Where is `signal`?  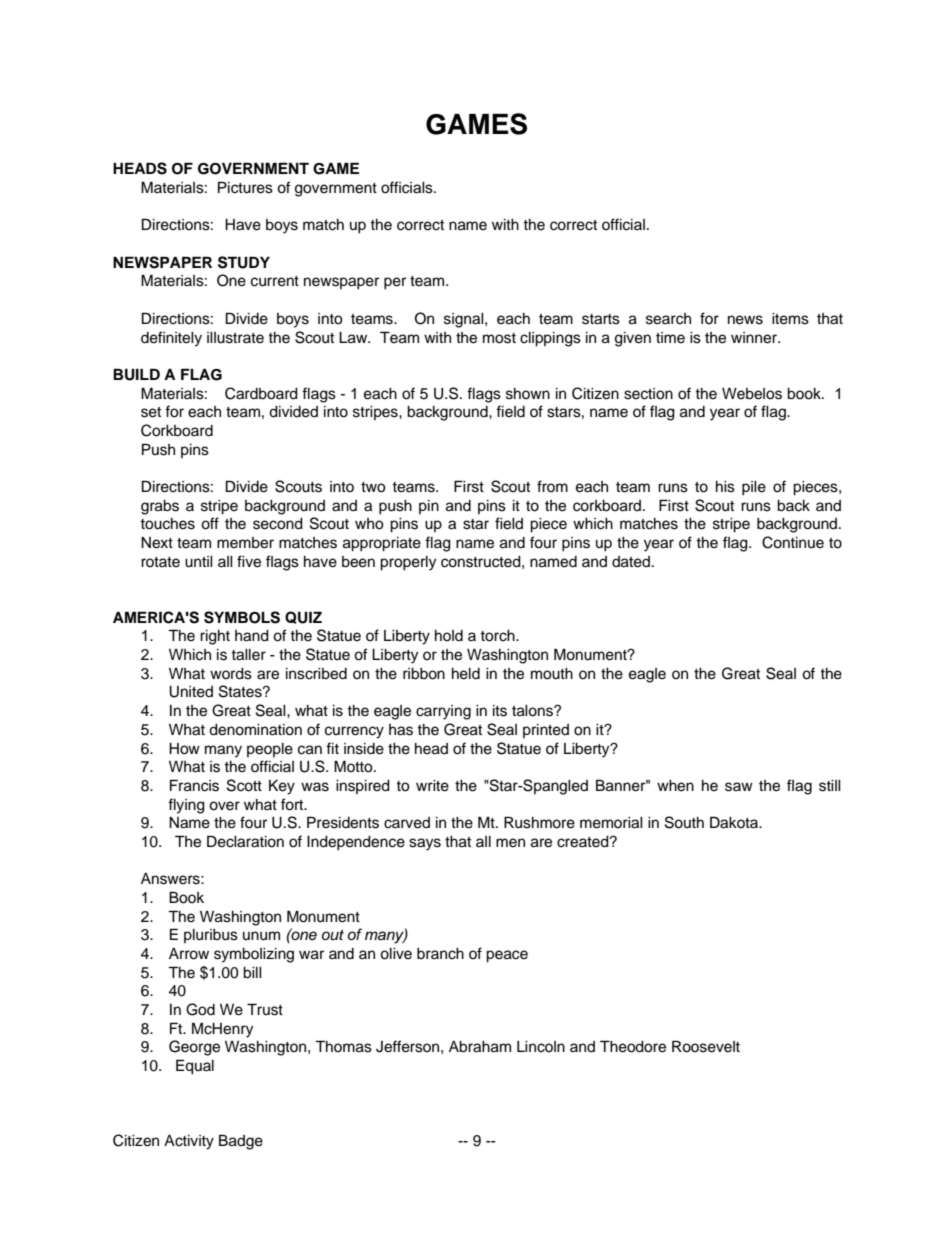 signal is located at coordinates (465, 320).
